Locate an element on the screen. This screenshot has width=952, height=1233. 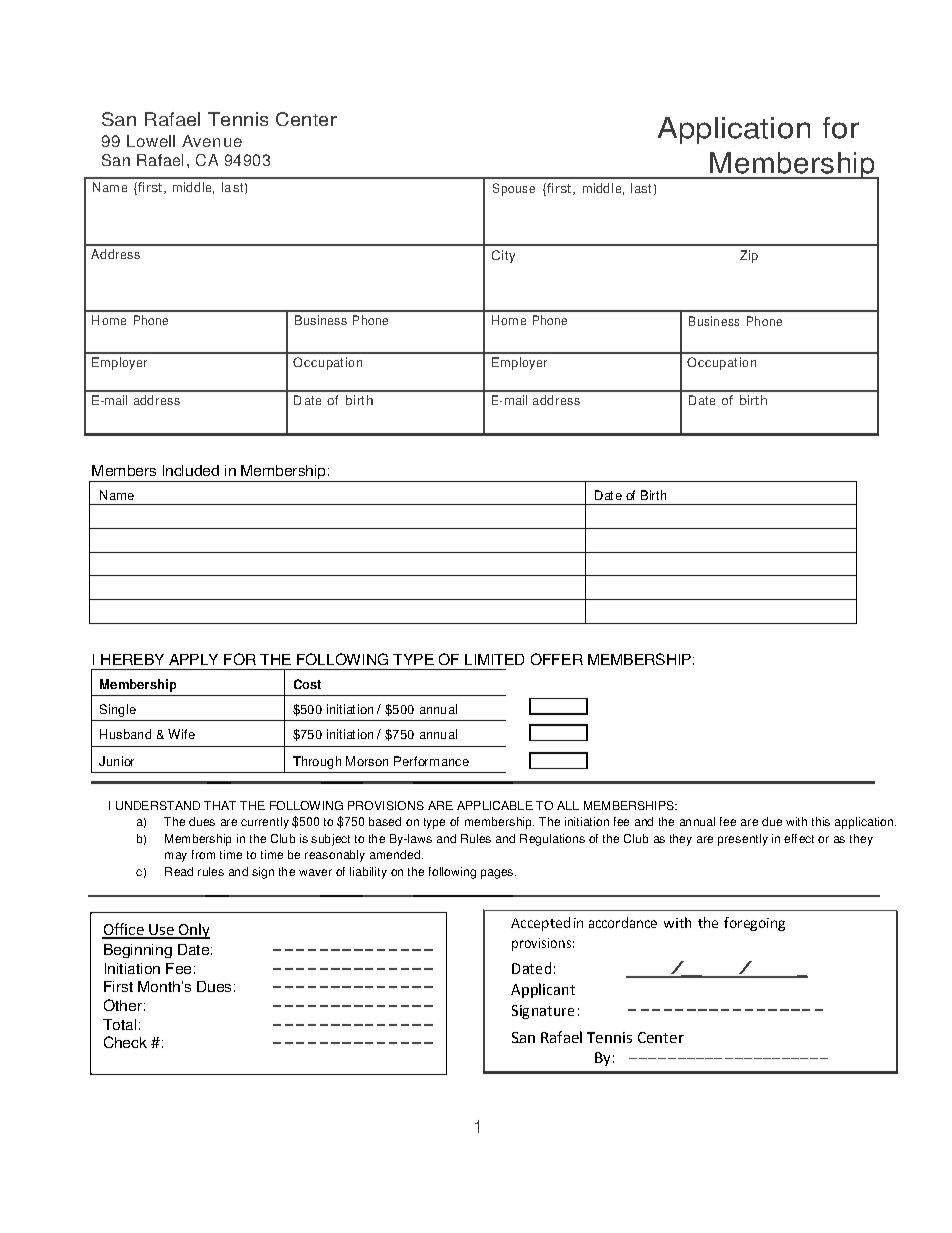
APPLY is located at coordinates (193, 659).
